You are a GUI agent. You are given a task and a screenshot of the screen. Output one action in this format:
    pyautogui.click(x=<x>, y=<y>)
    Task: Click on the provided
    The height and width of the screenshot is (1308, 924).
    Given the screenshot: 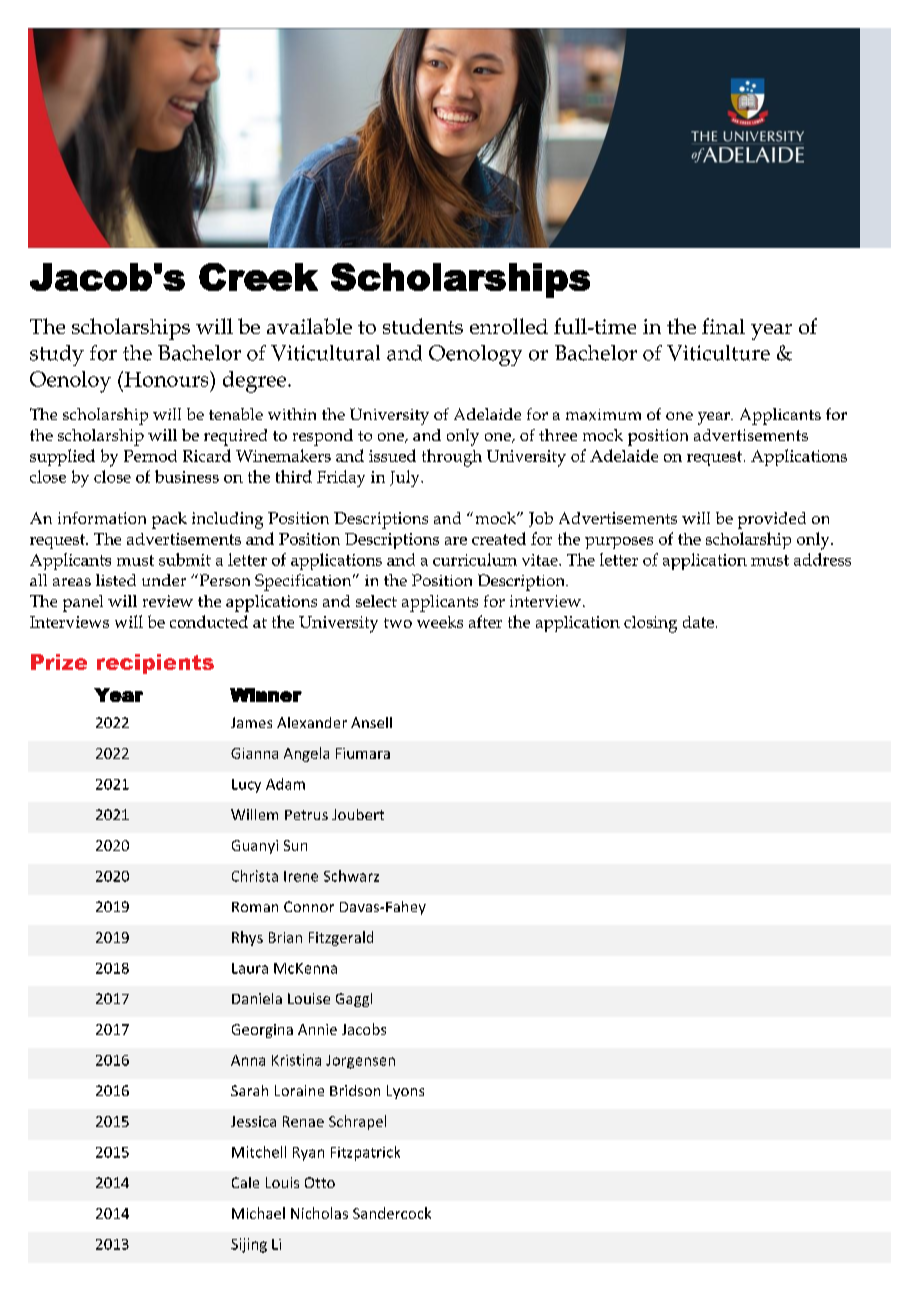 What is the action you would take?
    pyautogui.click(x=772, y=520)
